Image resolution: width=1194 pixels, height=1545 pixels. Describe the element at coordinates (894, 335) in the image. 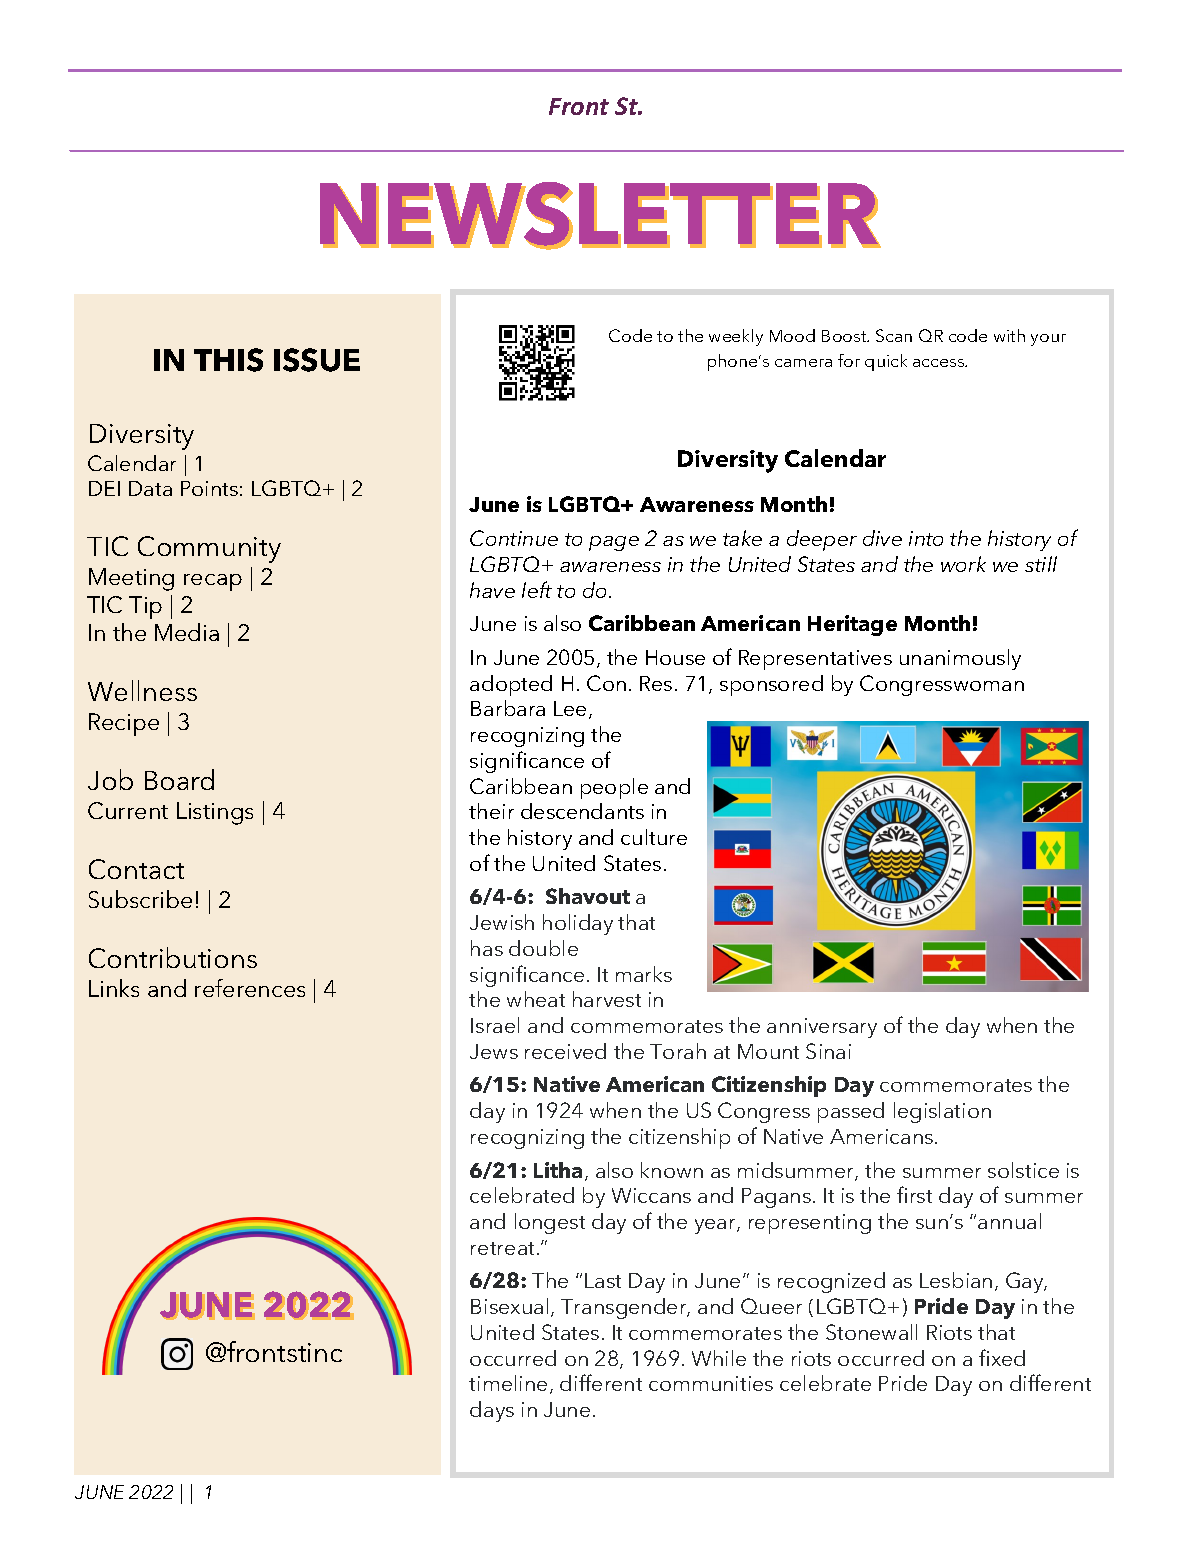

I see `Scan` at that location.
